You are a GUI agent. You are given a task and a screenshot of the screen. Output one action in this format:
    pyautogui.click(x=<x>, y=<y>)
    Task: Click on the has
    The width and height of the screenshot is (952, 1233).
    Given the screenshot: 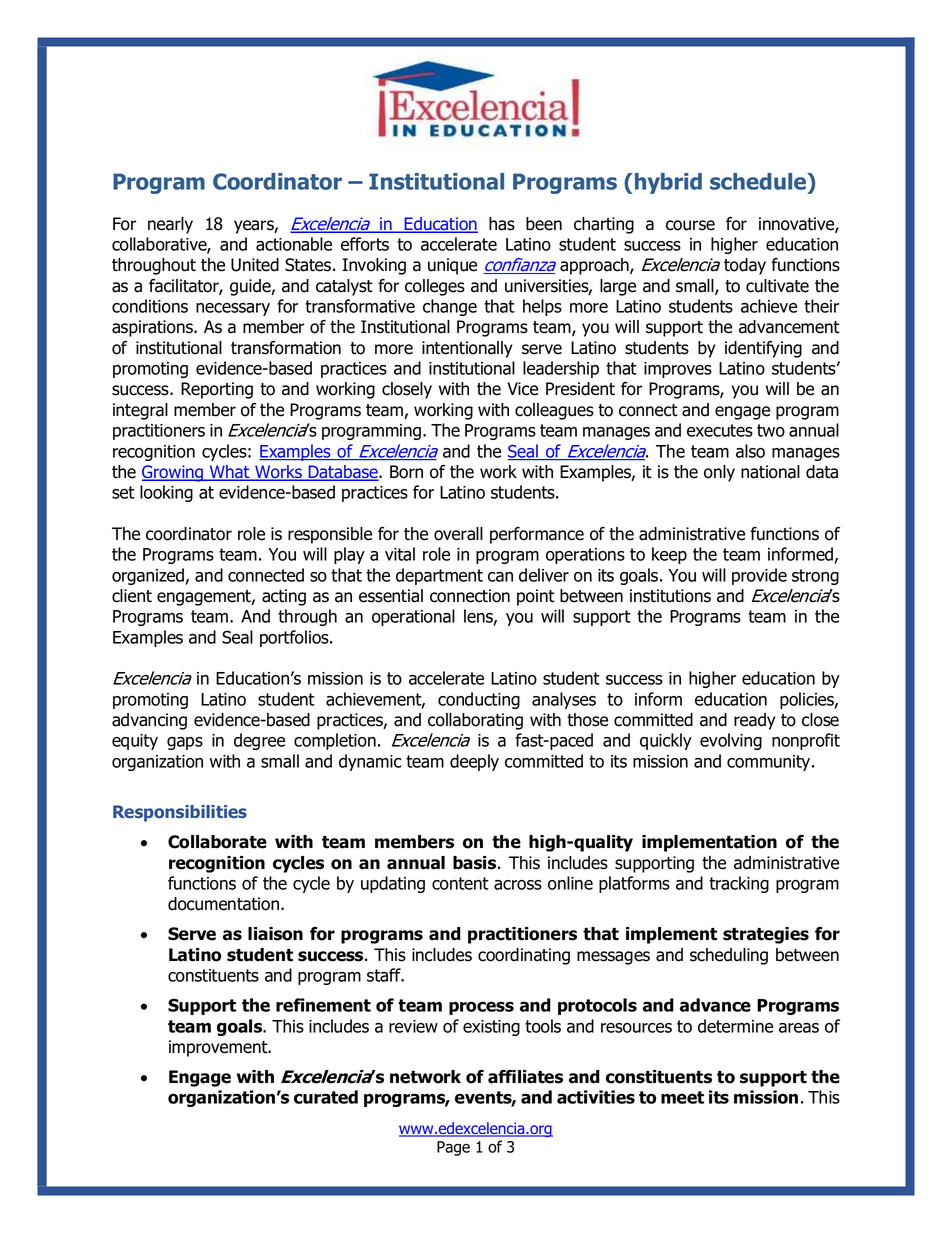 What is the action you would take?
    pyautogui.click(x=502, y=224)
